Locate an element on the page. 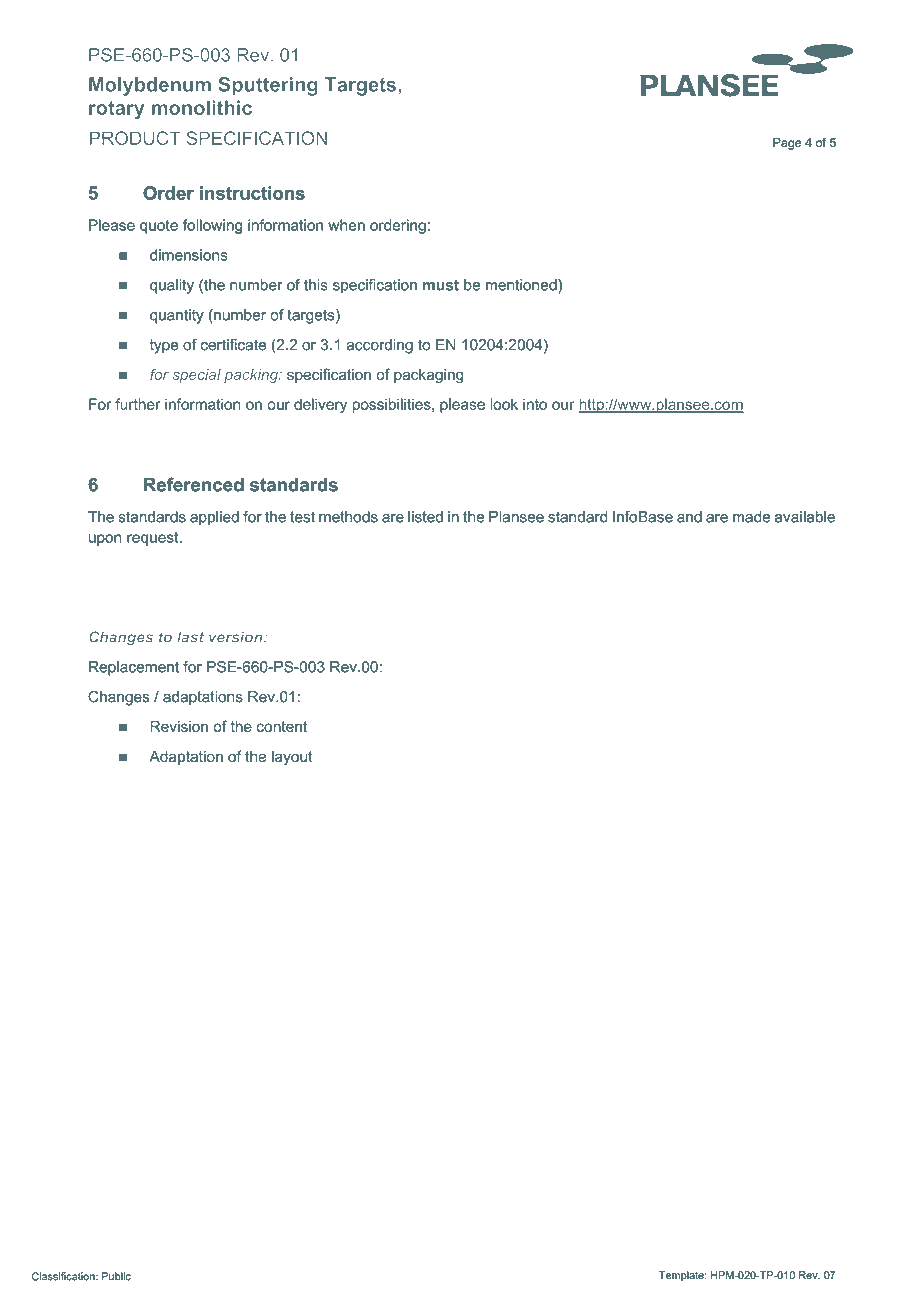 This page has width=924, height=1308. monolithic is located at coordinates (202, 107).
